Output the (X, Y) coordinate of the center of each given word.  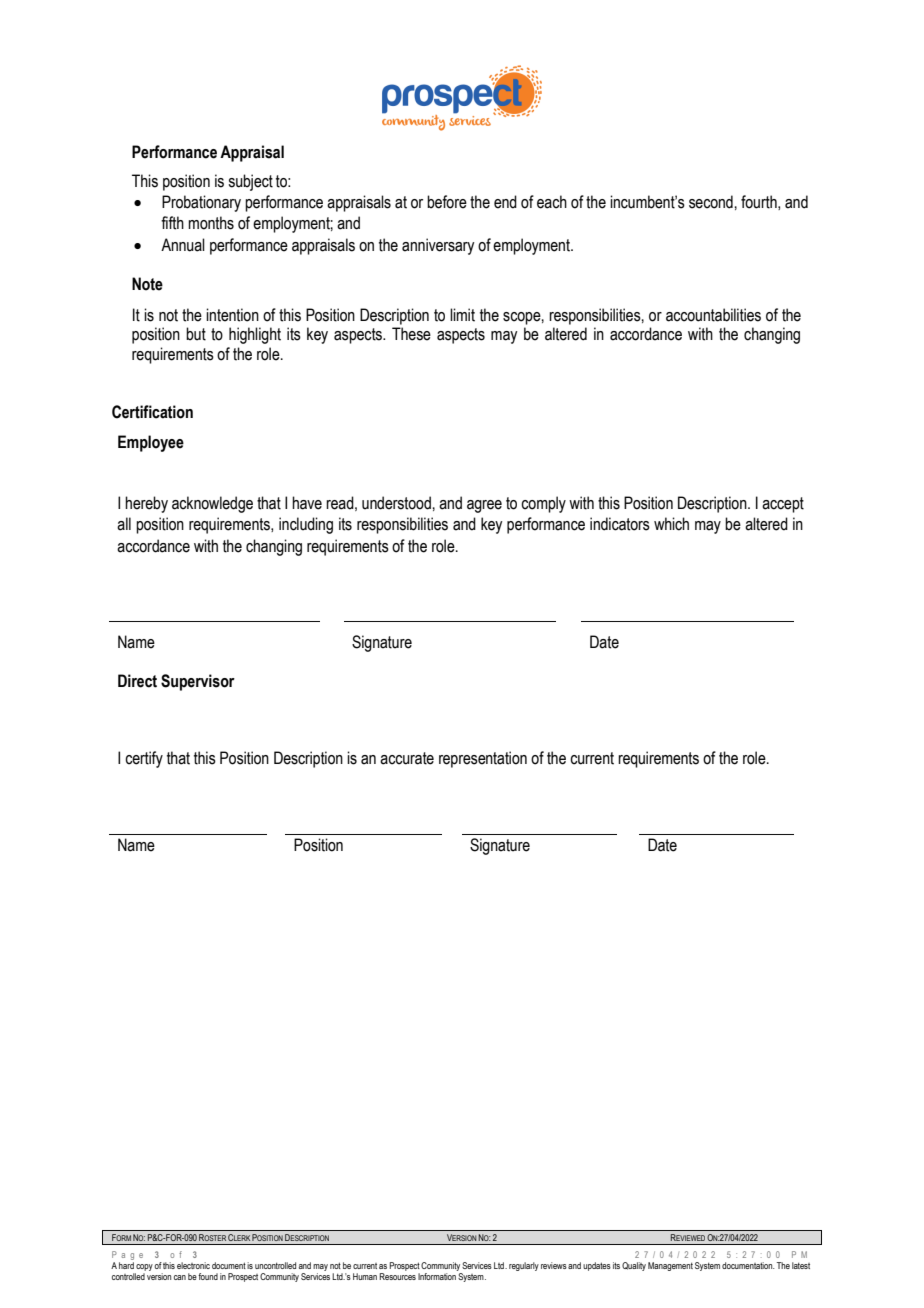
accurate (407, 758)
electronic (193, 1265)
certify (144, 759)
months (211, 223)
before (447, 202)
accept (783, 505)
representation (483, 759)
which (671, 524)
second (712, 202)
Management (670, 1266)
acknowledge (212, 504)
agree (484, 506)
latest (801, 1265)
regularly (524, 1266)
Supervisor (198, 682)
